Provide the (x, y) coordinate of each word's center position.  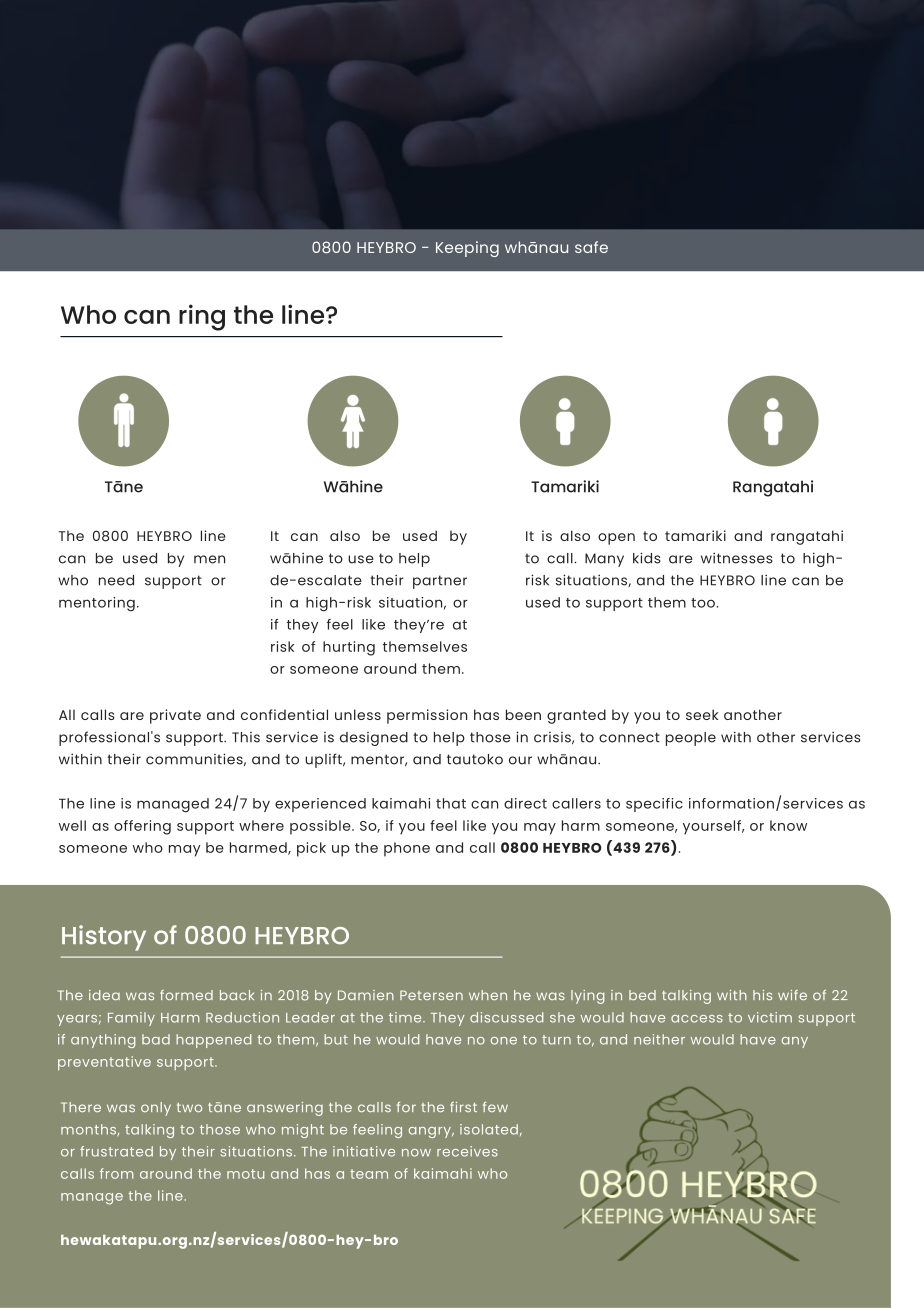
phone (407, 849)
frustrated (116, 1151)
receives (467, 1151)
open (616, 539)
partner (440, 582)
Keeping (467, 249)
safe (591, 247)
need (116, 580)
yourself (713, 827)
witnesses (737, 558)
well (72, 825)
